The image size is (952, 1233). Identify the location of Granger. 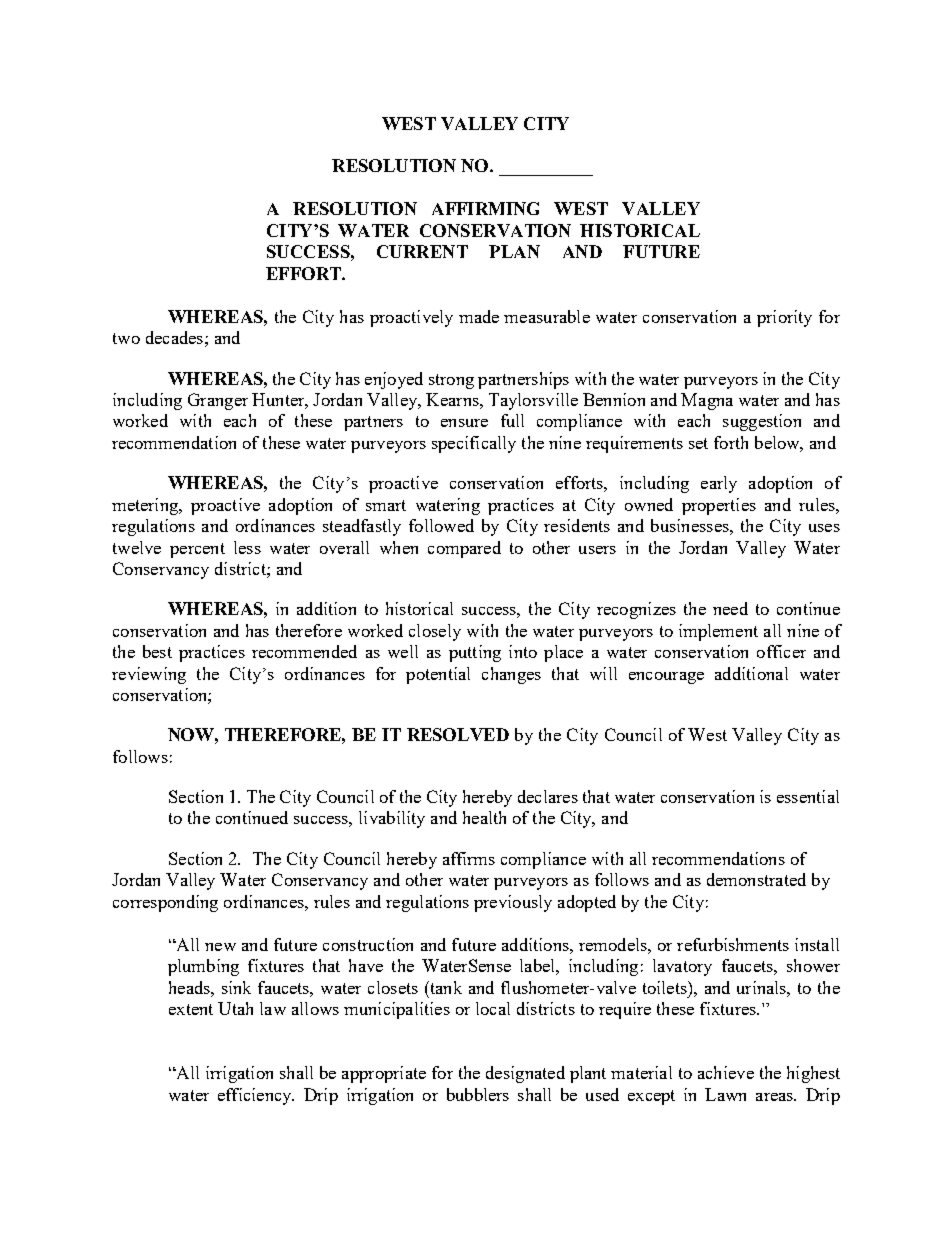
(218, 401).
